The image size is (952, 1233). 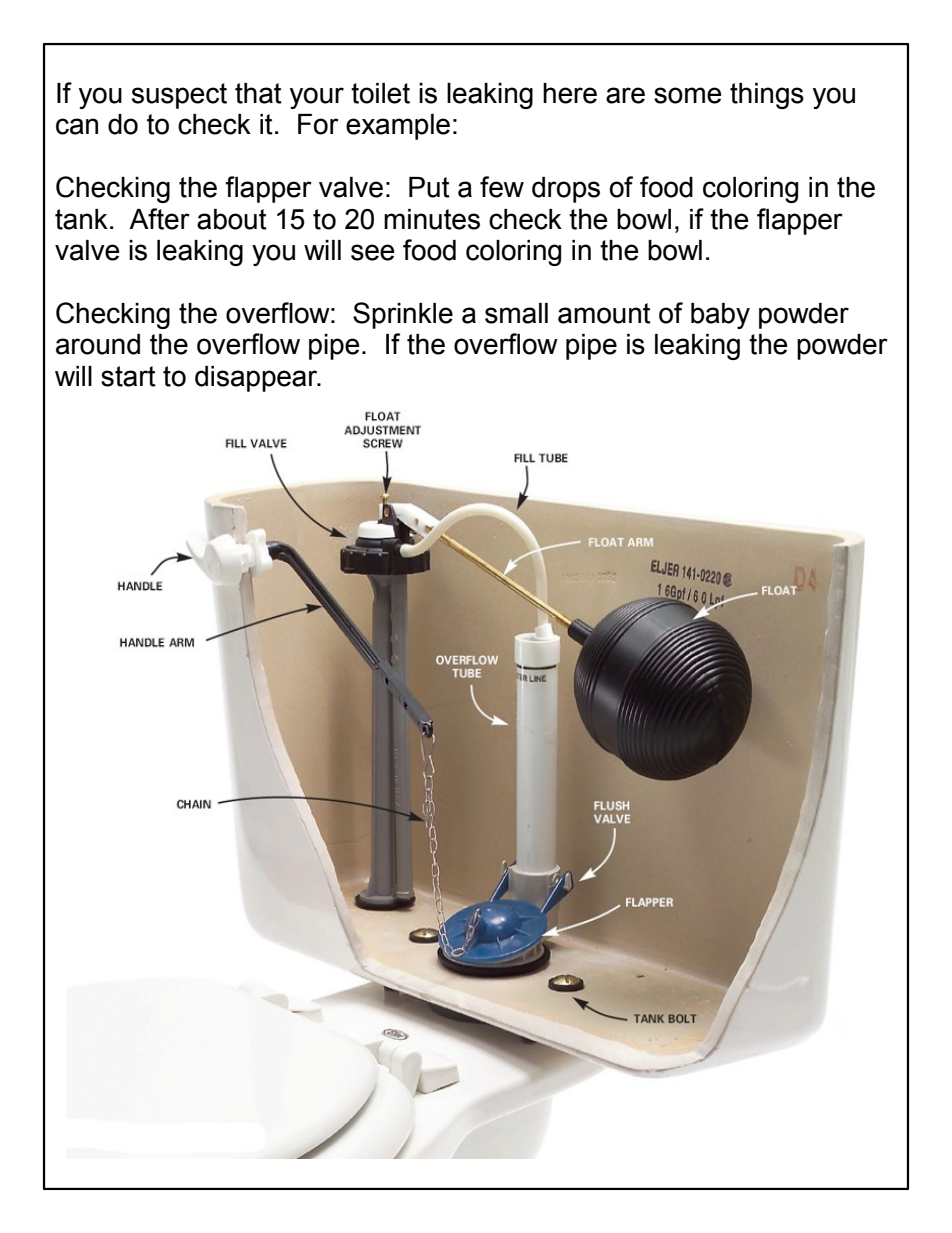 What do you see at coordinates (432, 219) in the screenshot?
I see `minutes` at bounding box center [432, 219].
